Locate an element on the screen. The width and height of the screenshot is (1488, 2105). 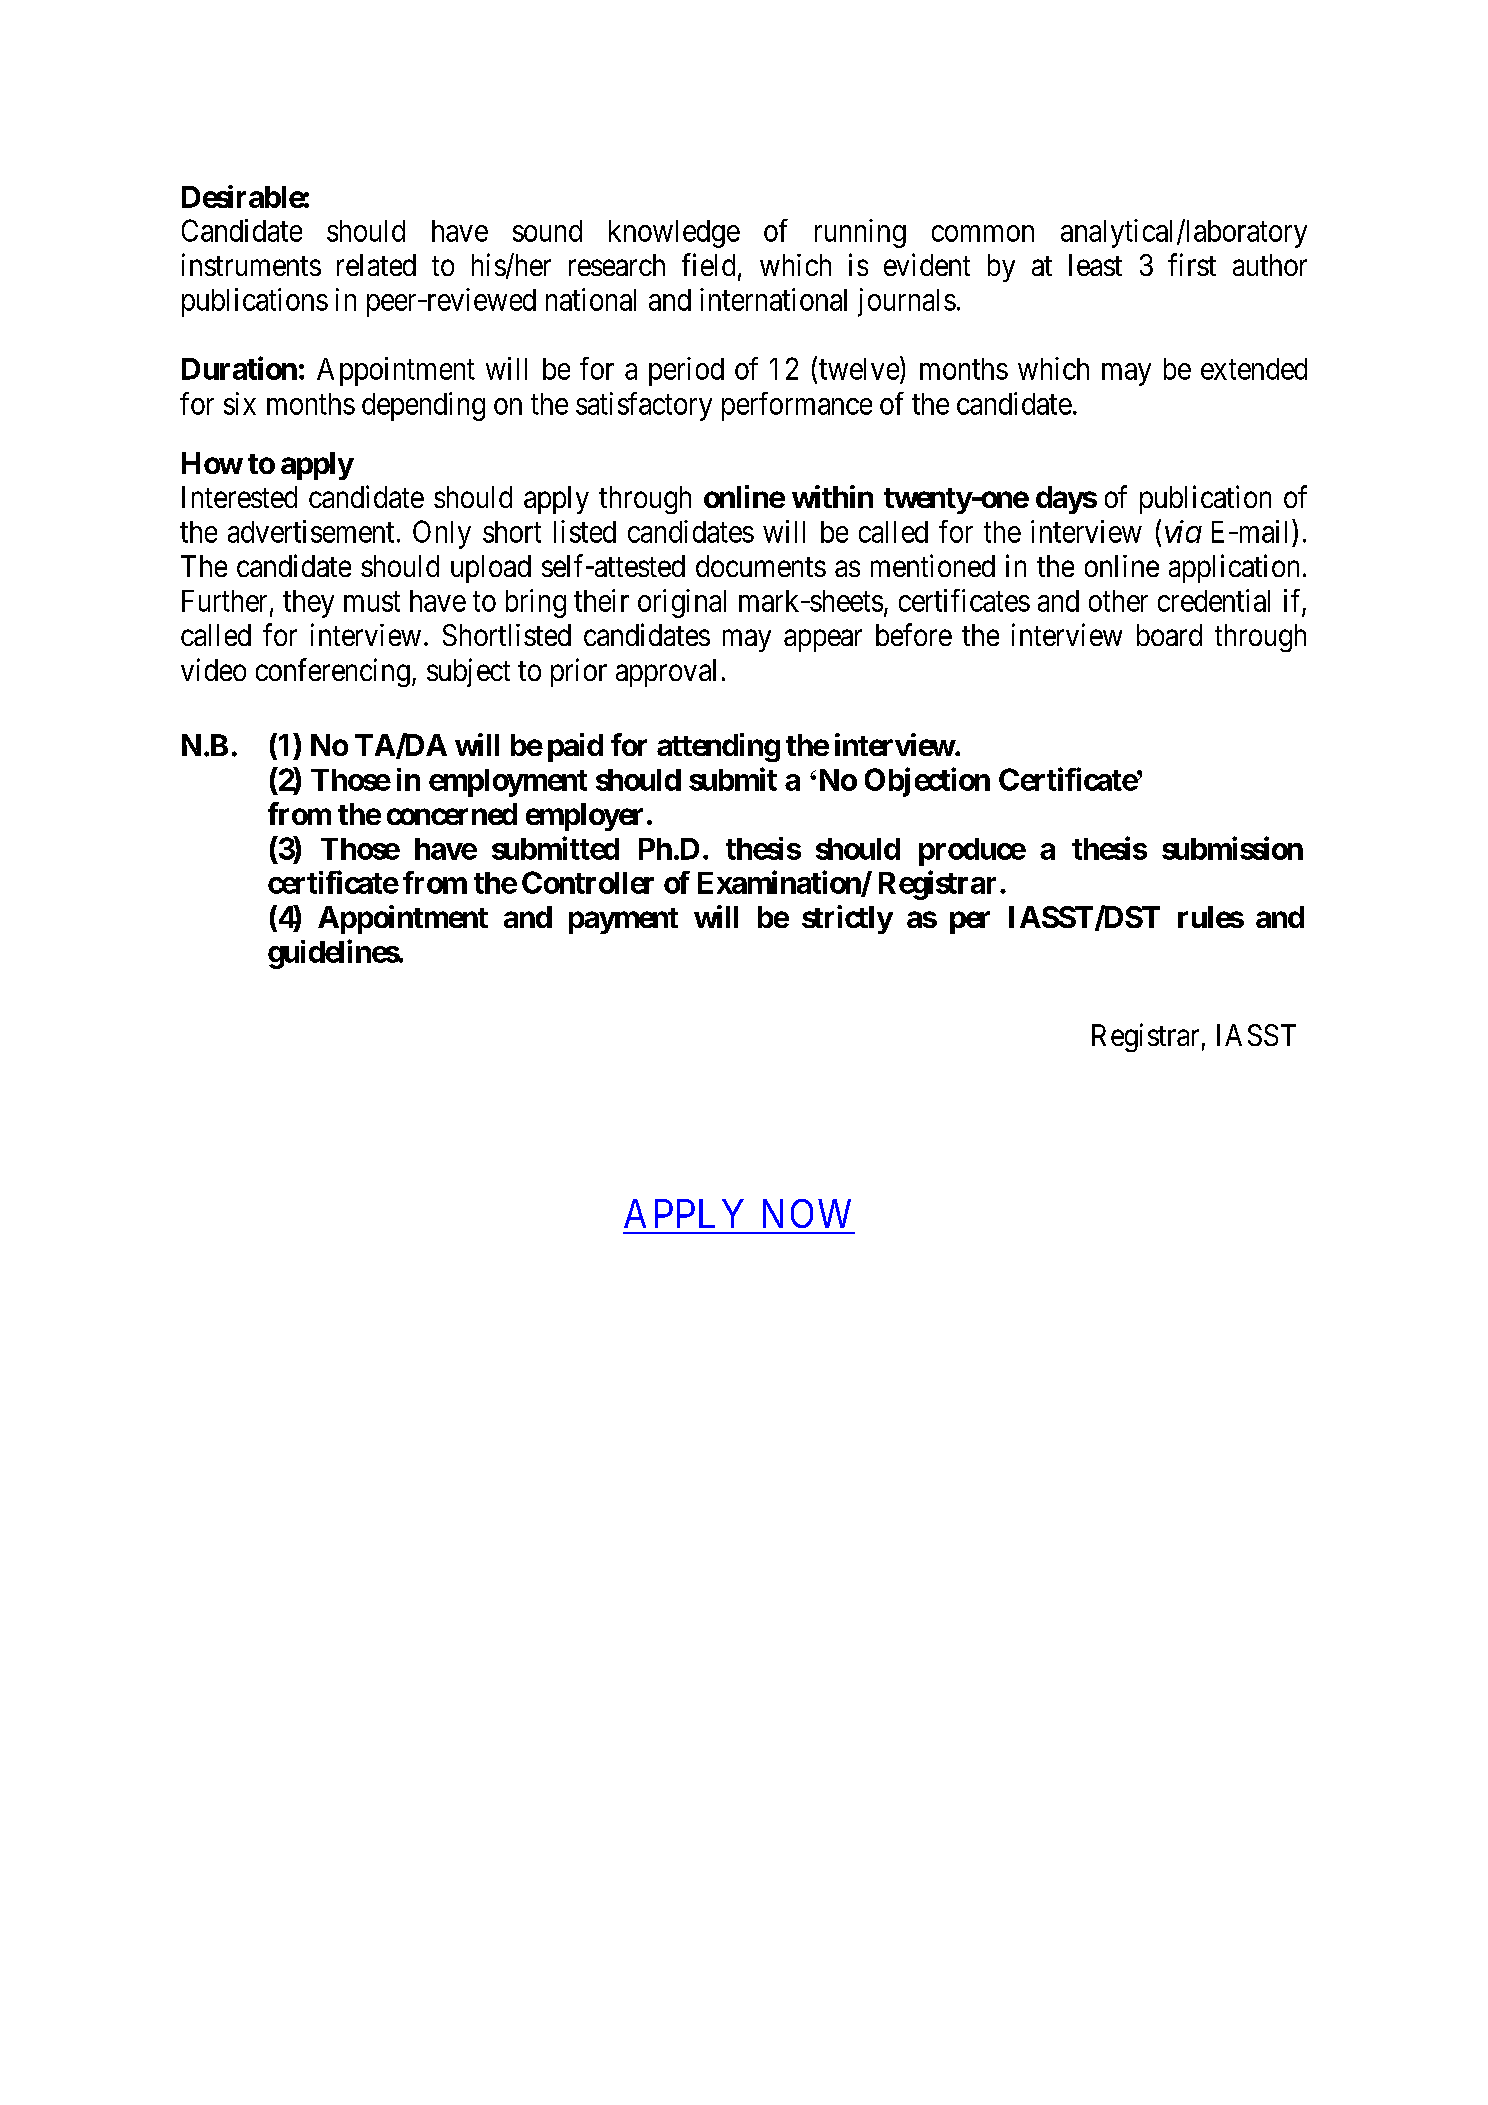
strictly is located at coordinates (847, 919).
